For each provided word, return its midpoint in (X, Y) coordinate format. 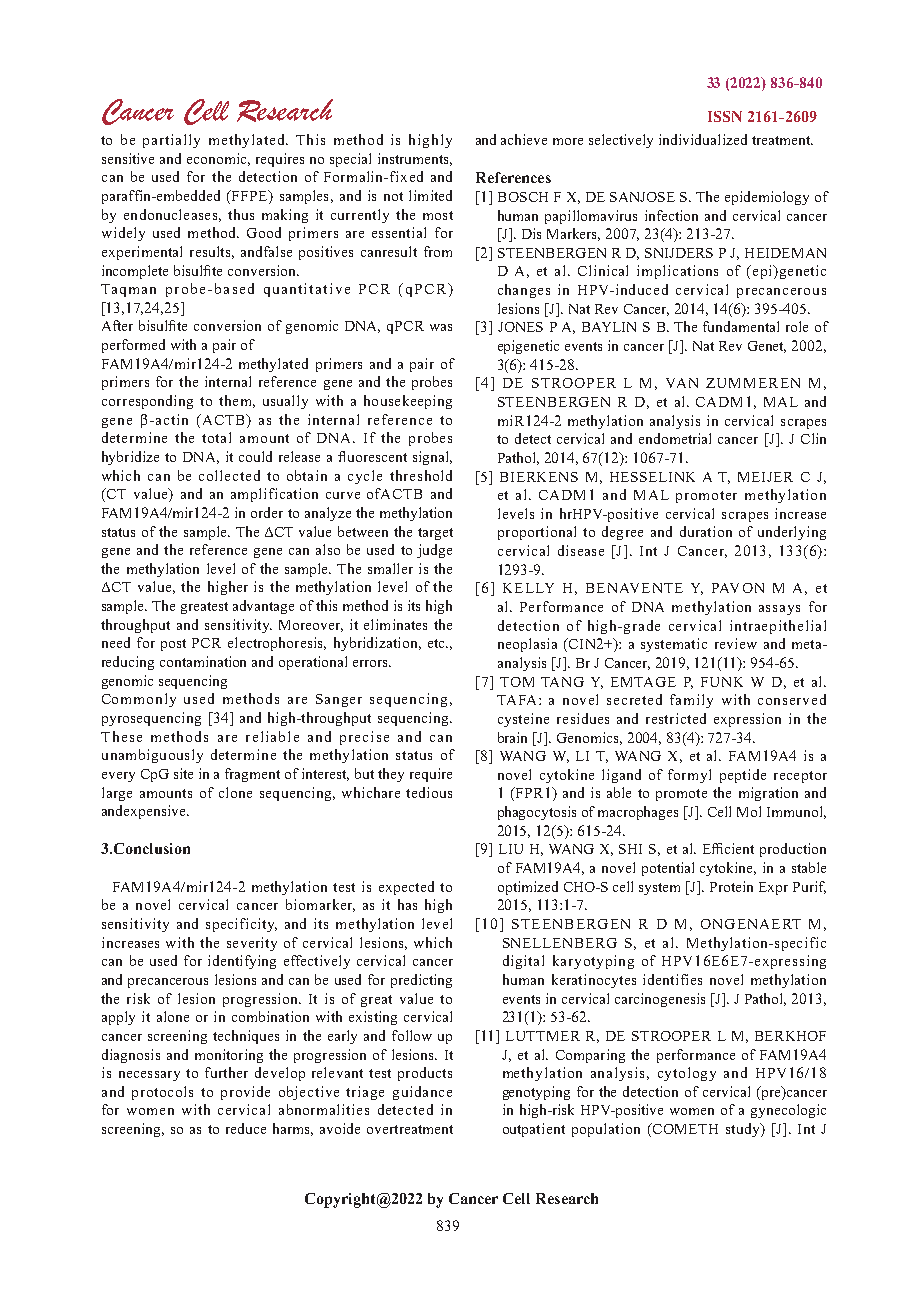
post (173, 645)
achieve (524, 139)
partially (171, 141)
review (736, 643)
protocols (162, 1093)
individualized (703, 139)
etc (437, 643)
